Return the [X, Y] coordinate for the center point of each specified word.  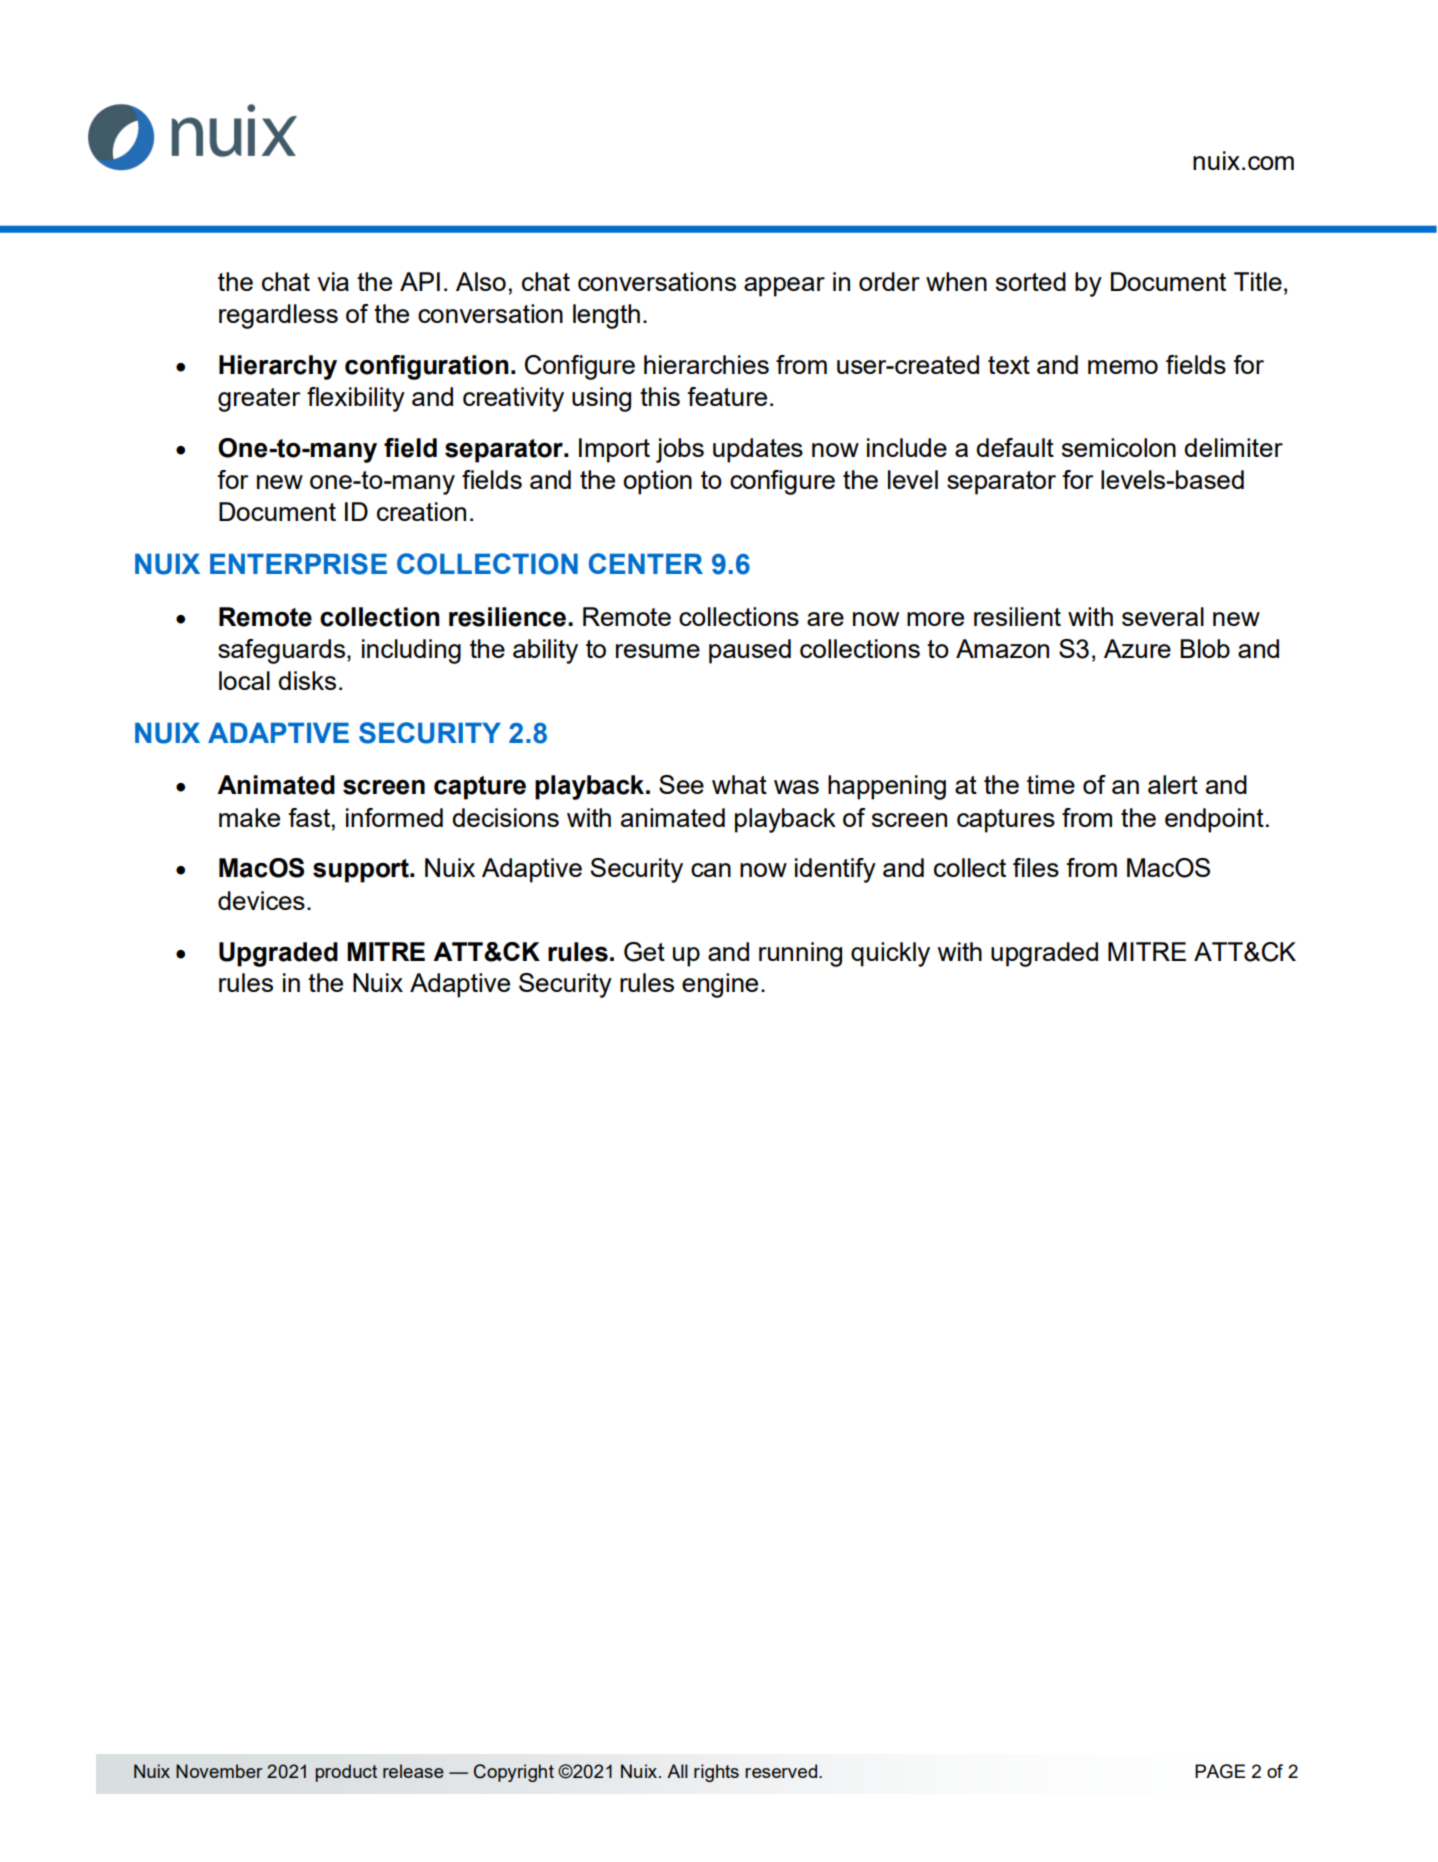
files [1036, 867]
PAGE [1220, 1771]
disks [307, 680]
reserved [782, 1771]
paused [750, 651]
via [333, 281]
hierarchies [706, 364]
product [346, 1773]
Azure [1137, 648]
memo [1123, 367]
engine [720, 985]
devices [261, 900]
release [413, 1771]
